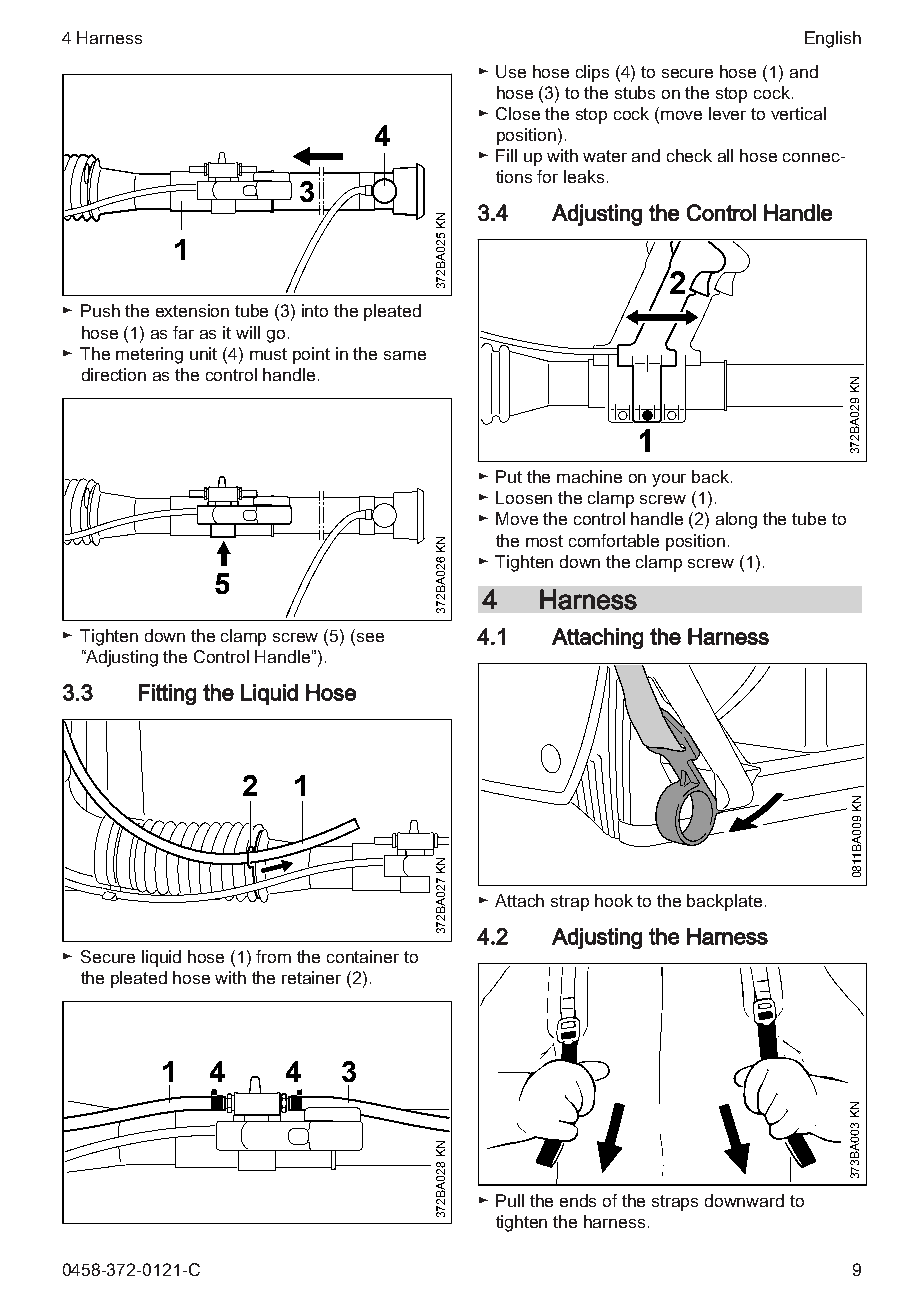 This page has height=1311, width=924. Describe the element at coordinates (614, 900) in the page. I see `hook` at that location.
